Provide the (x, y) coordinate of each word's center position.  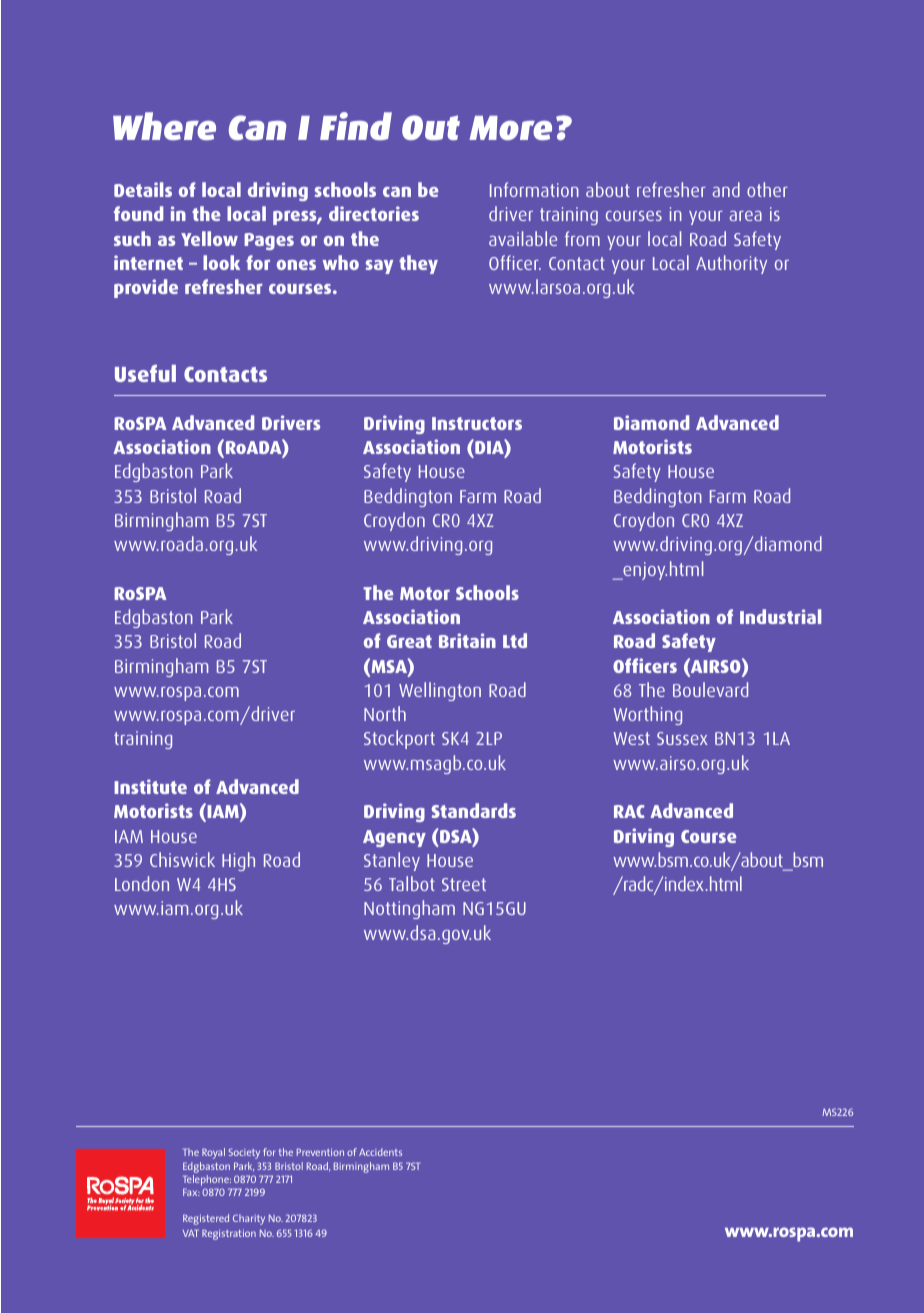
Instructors (477, 423)
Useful (145, 373)
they (418, 264)
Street (464, 884)
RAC (629, 811)
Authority (731, 264)
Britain (467, 640)
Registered (206, 1219)
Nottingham (409, 909)
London (142, 883)
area (745, 216)
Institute (150, 786)
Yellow (209, 238)
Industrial (780, 616)
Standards (474, 810)
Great (409, 641)
